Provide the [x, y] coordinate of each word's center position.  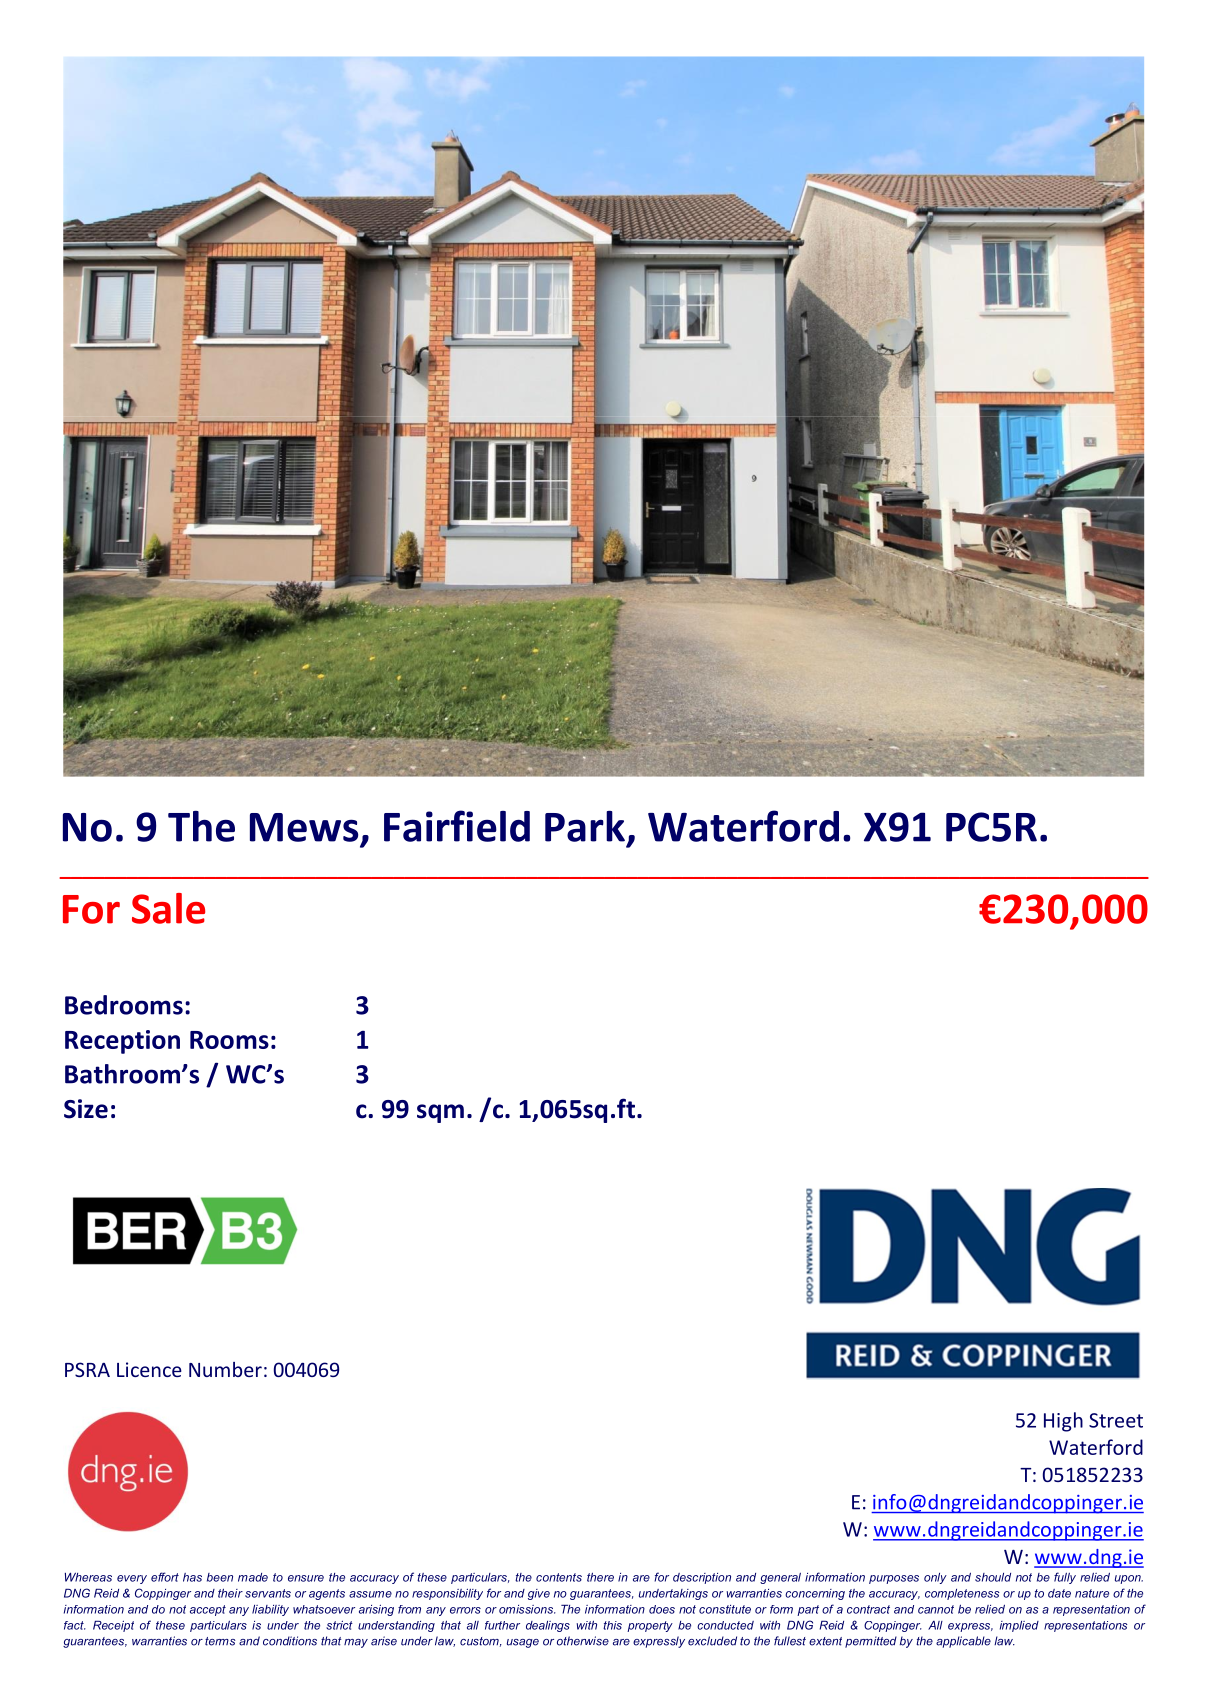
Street [1116, 1420]
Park [585, 826]
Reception [122, 1042]
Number [225, 1369]
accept [208, 1610]
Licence [149, 1369]
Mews [304, 827]
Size [86, 1109]
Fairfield [457, 826]
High [1063, 1422]
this [612, 1625]
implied [1019, 1626]
